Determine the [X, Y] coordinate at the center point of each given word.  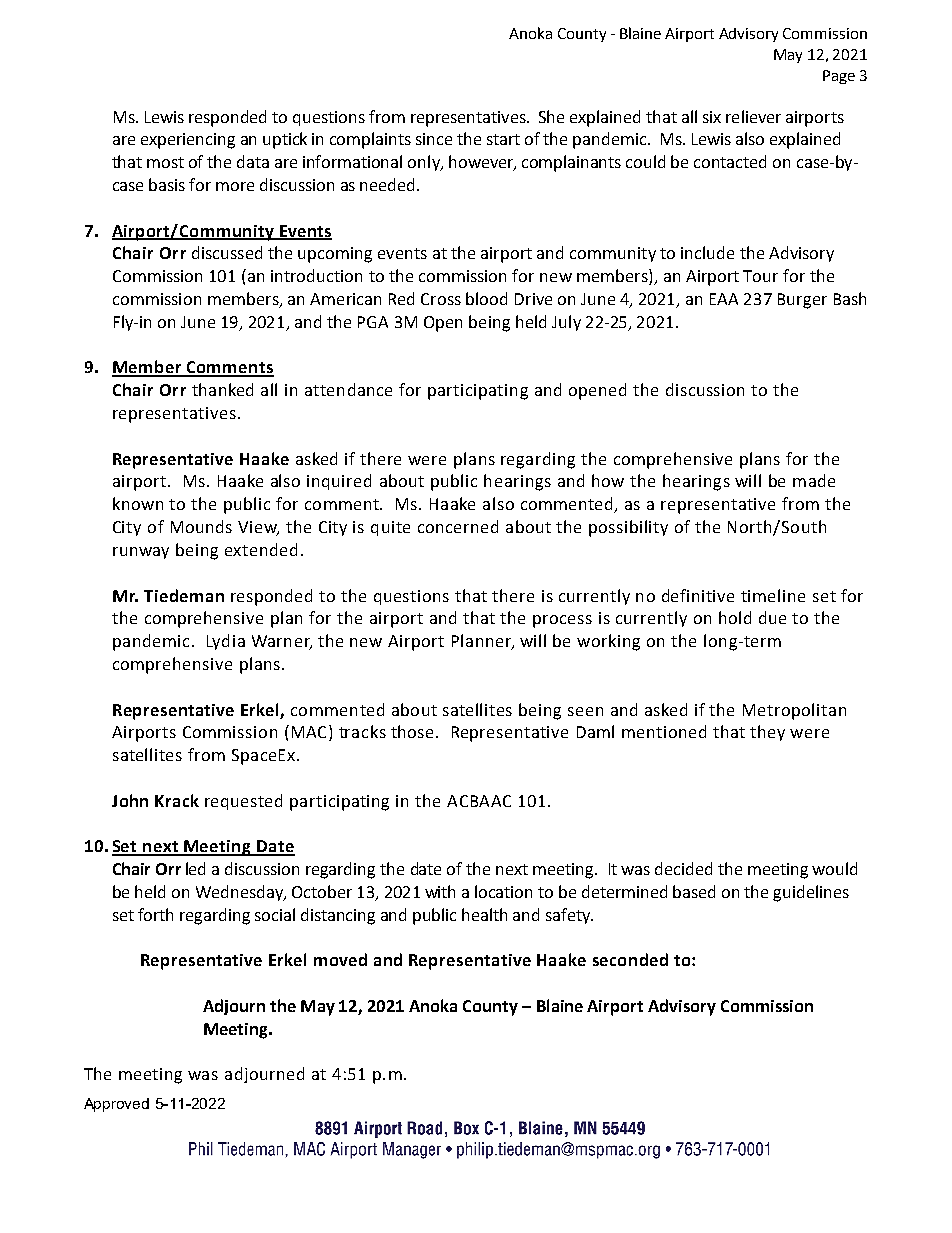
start [503, 139]
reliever [753, 116]
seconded [630, 959]
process [562, 621]
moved [340, 959]
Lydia [226, 642]
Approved [116, 1105]
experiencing [188, 141]
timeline [773, 595]
